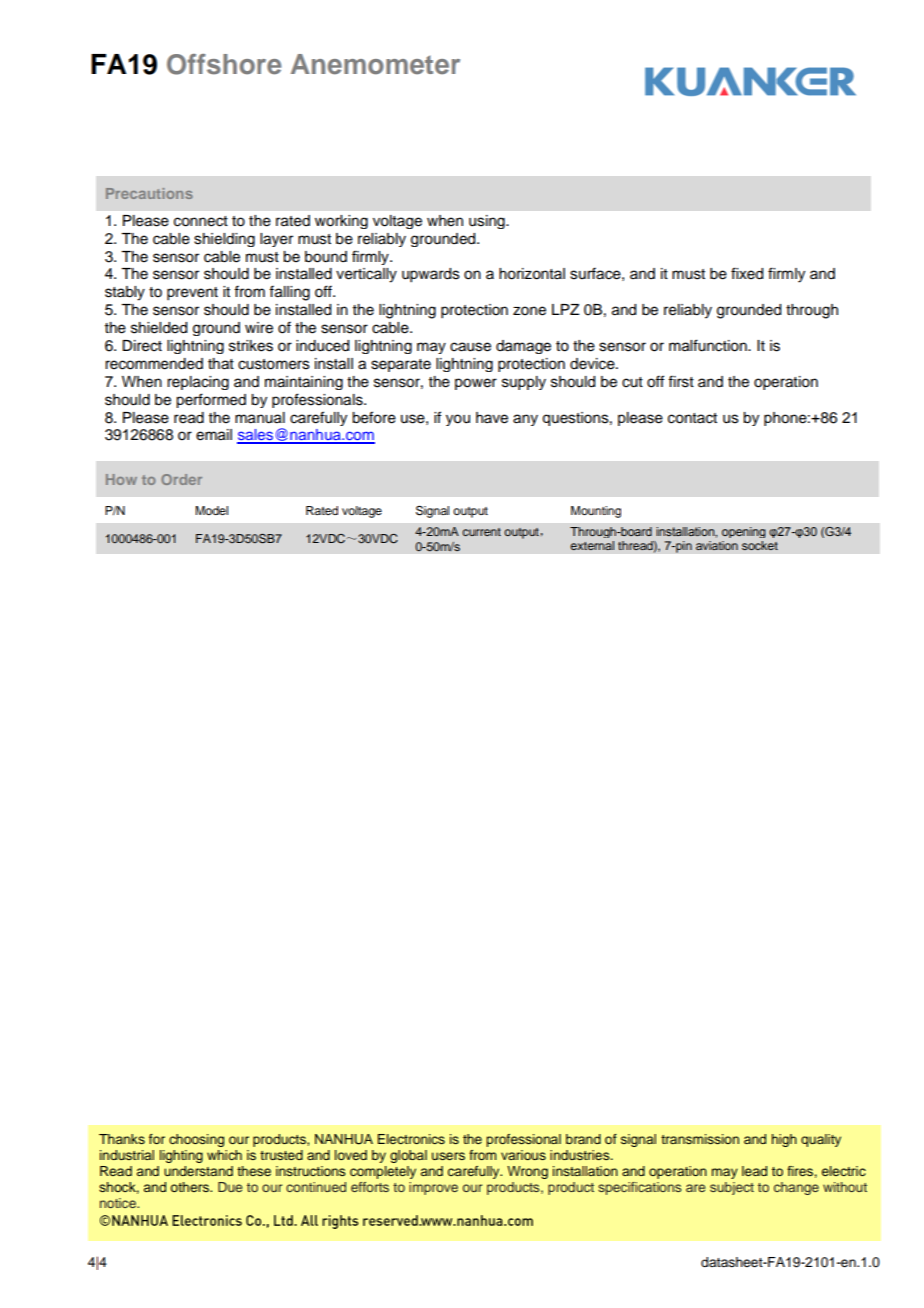 The height and width of the page is (1308, 924). Describe the element at coordinates (784, 1140) in the page. I see `high` at that location.
